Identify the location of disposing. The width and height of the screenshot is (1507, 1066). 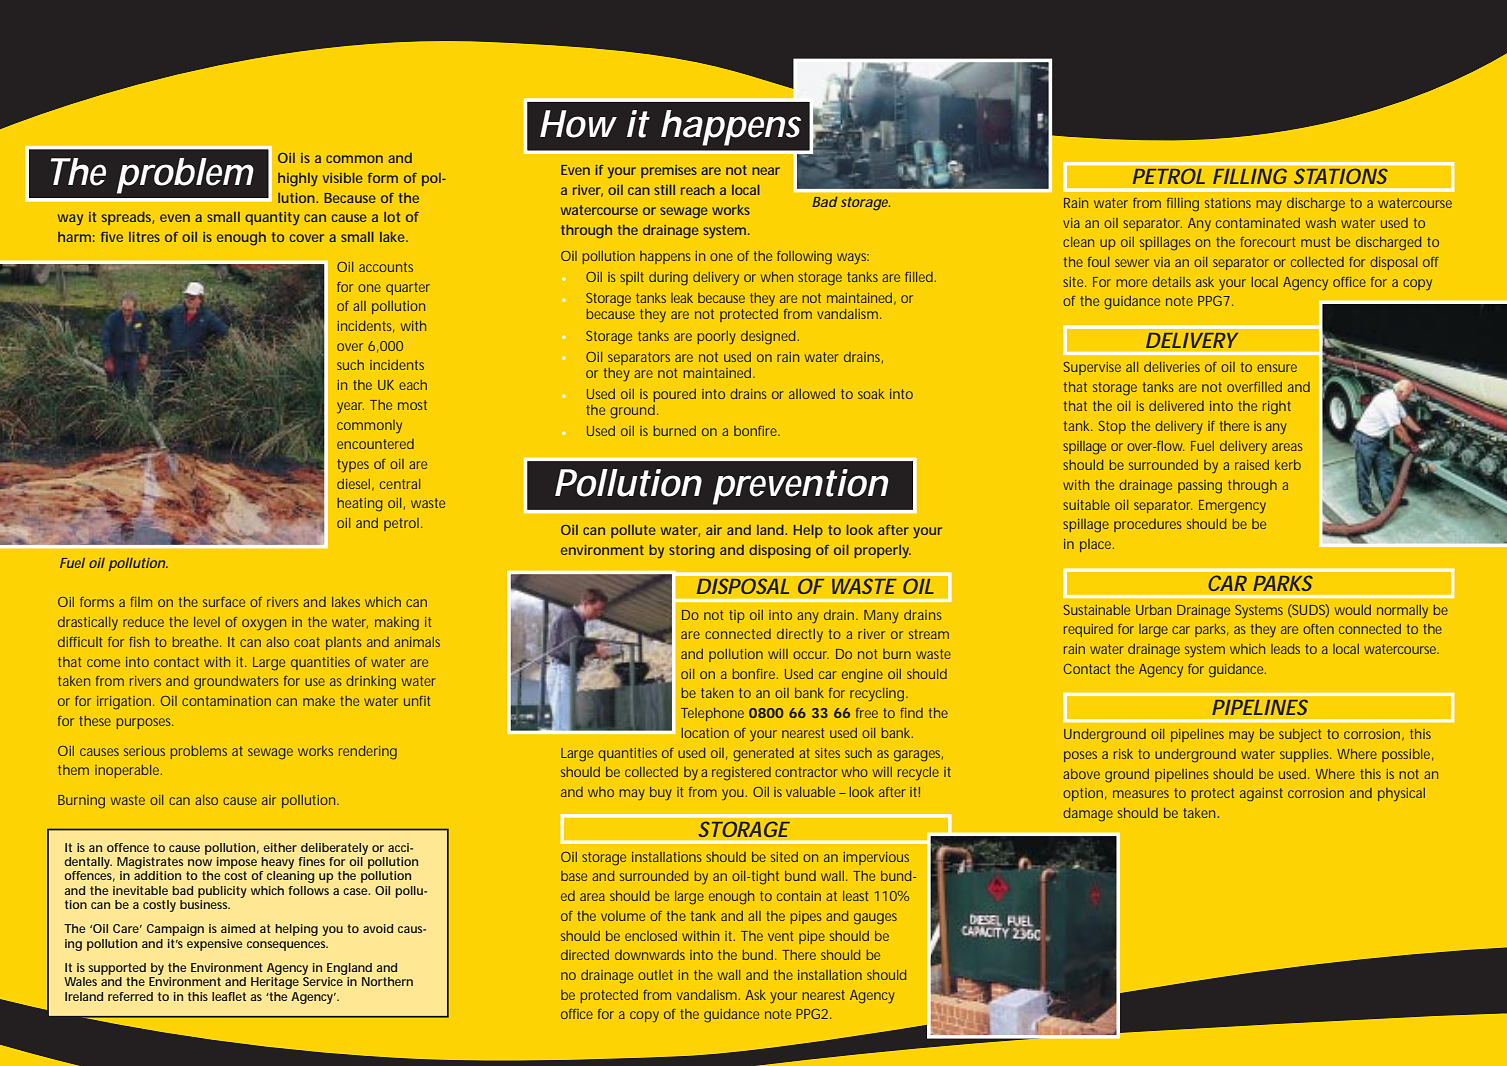
(780, 551).
